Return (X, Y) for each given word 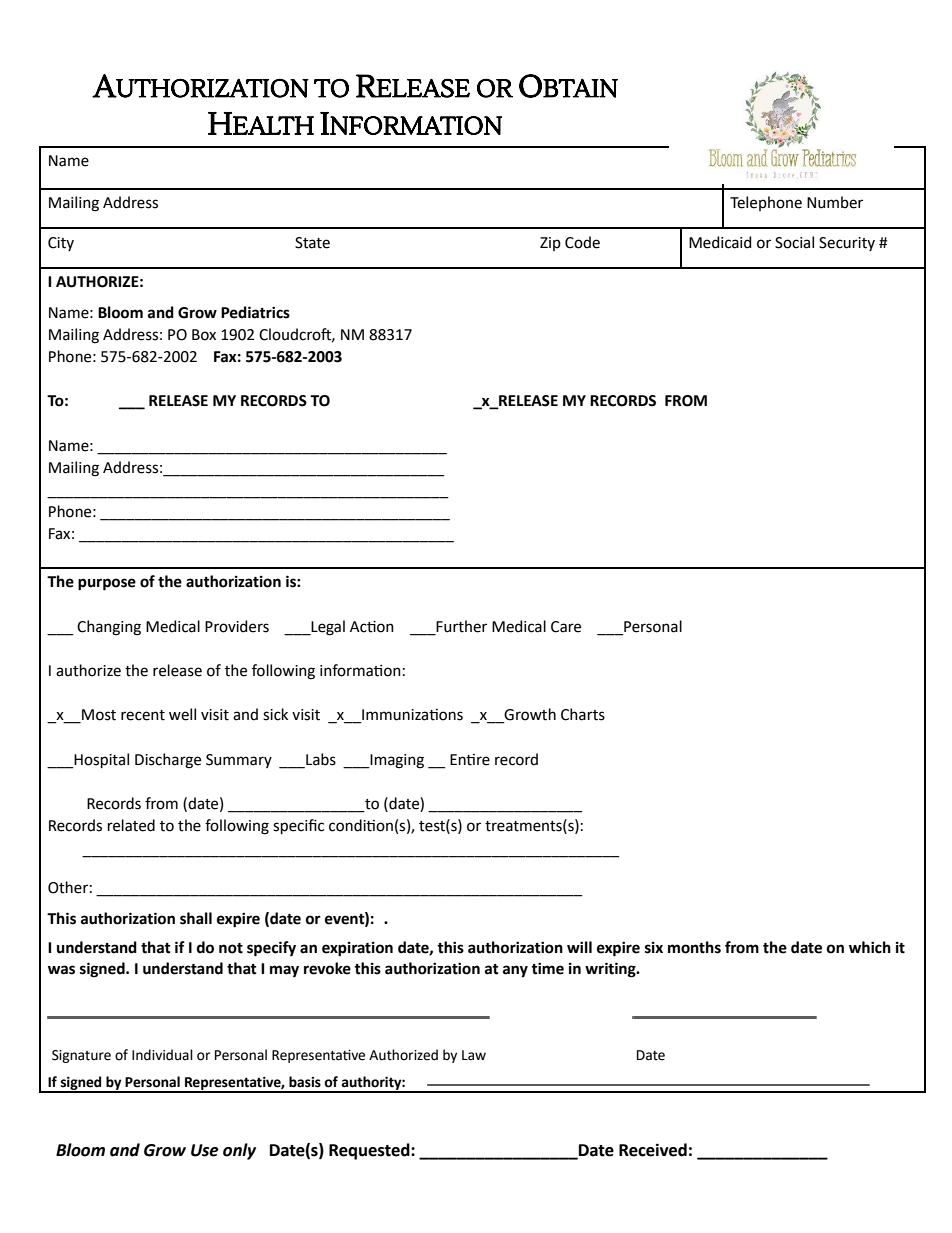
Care (566, 627)
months (694, 947)
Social (794, 242)
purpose (107, 584)
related (131, 825)
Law (474, 1055)
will (579, 947)
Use (205, 1150)
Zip (550, 244)
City (61, 244)
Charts (583, 714)
